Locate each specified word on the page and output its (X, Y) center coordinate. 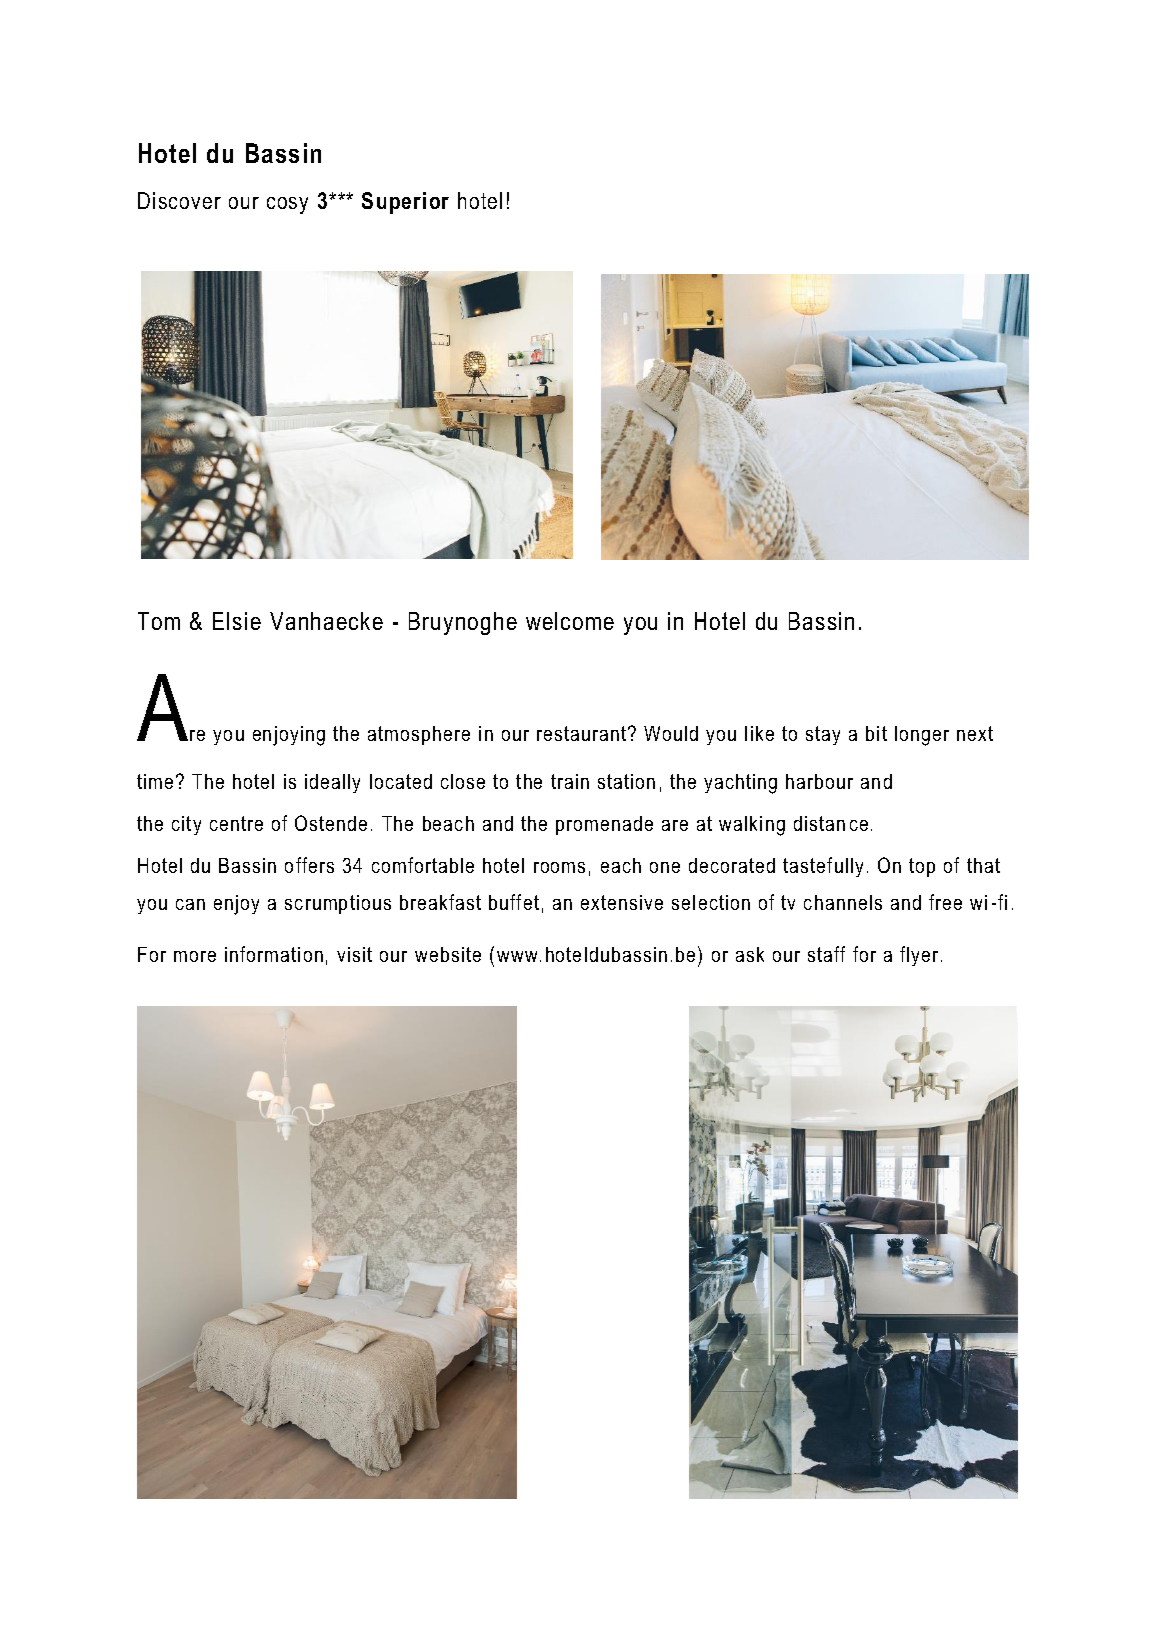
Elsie (237, 621)
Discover (179, 200)
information (274, 954)
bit (876, 733)
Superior (405, 203)
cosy (287, 205)
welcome (570, 621)
